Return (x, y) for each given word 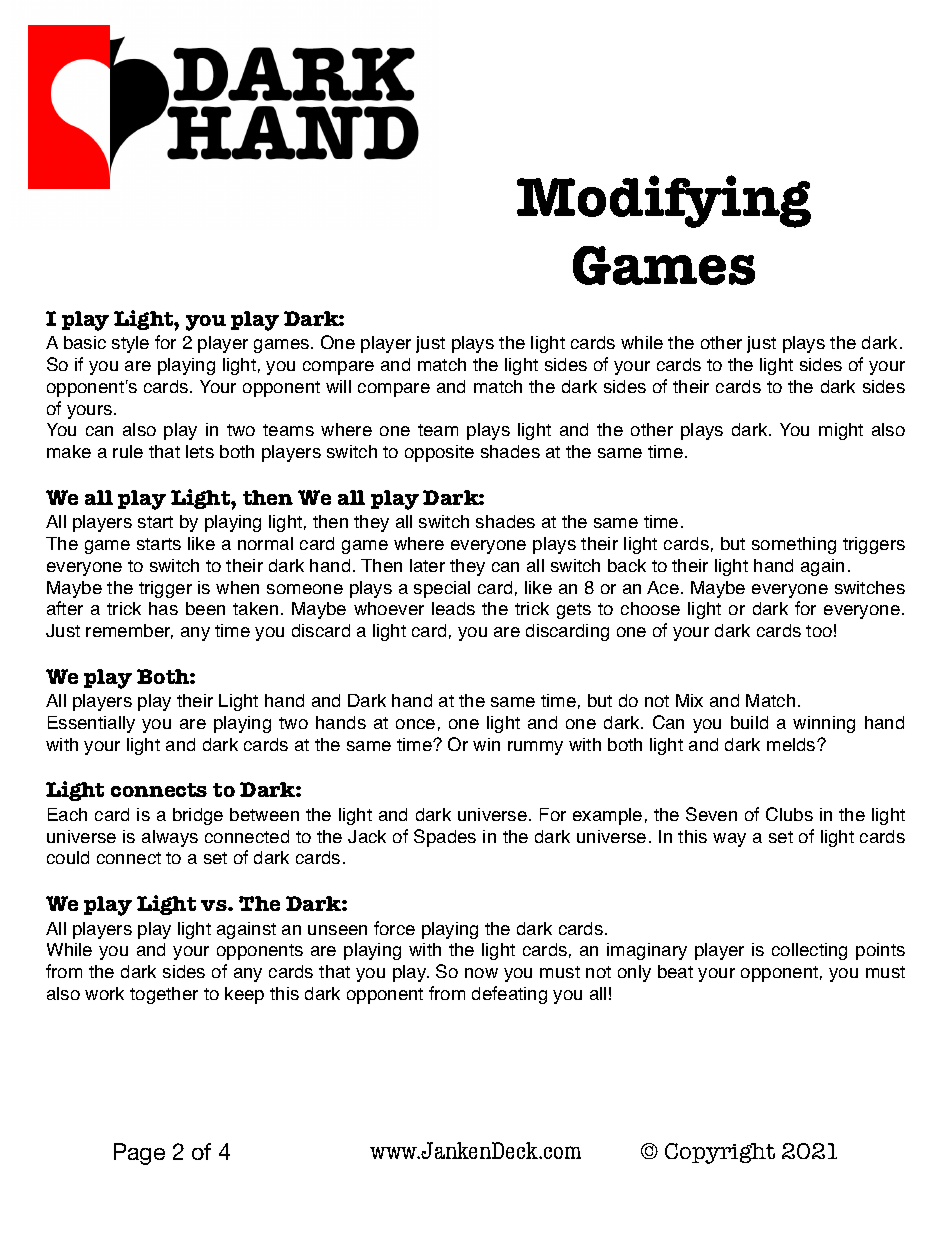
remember (129, 631)
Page (139, 1154)
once (415, 724)
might (841, 431)
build (749, 722)
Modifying (664, 201)
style (130, 344)
